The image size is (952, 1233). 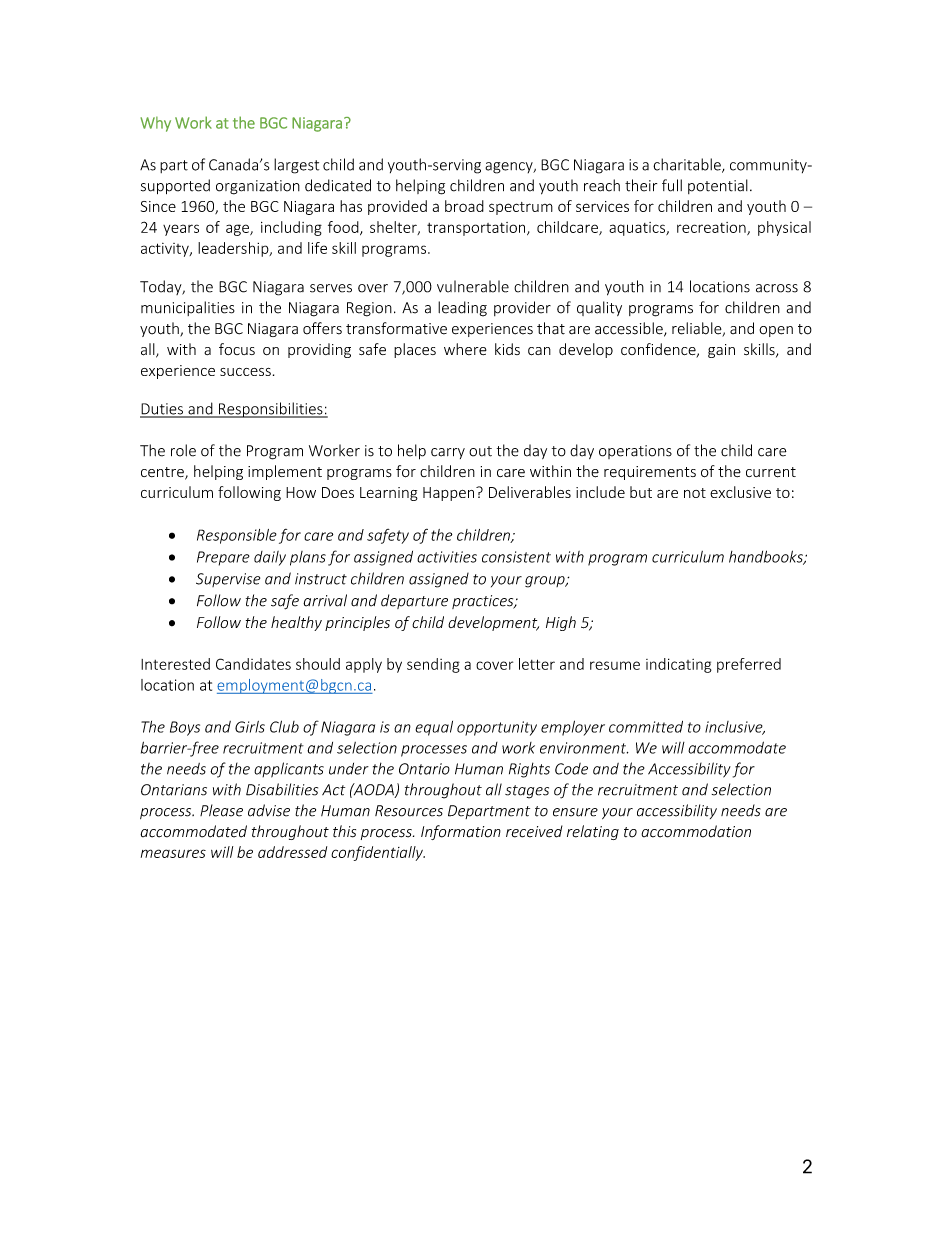 What do you see at coordinates (447, 557) in the screenshot?
I see `activities` at bounding box center [447, 557].
